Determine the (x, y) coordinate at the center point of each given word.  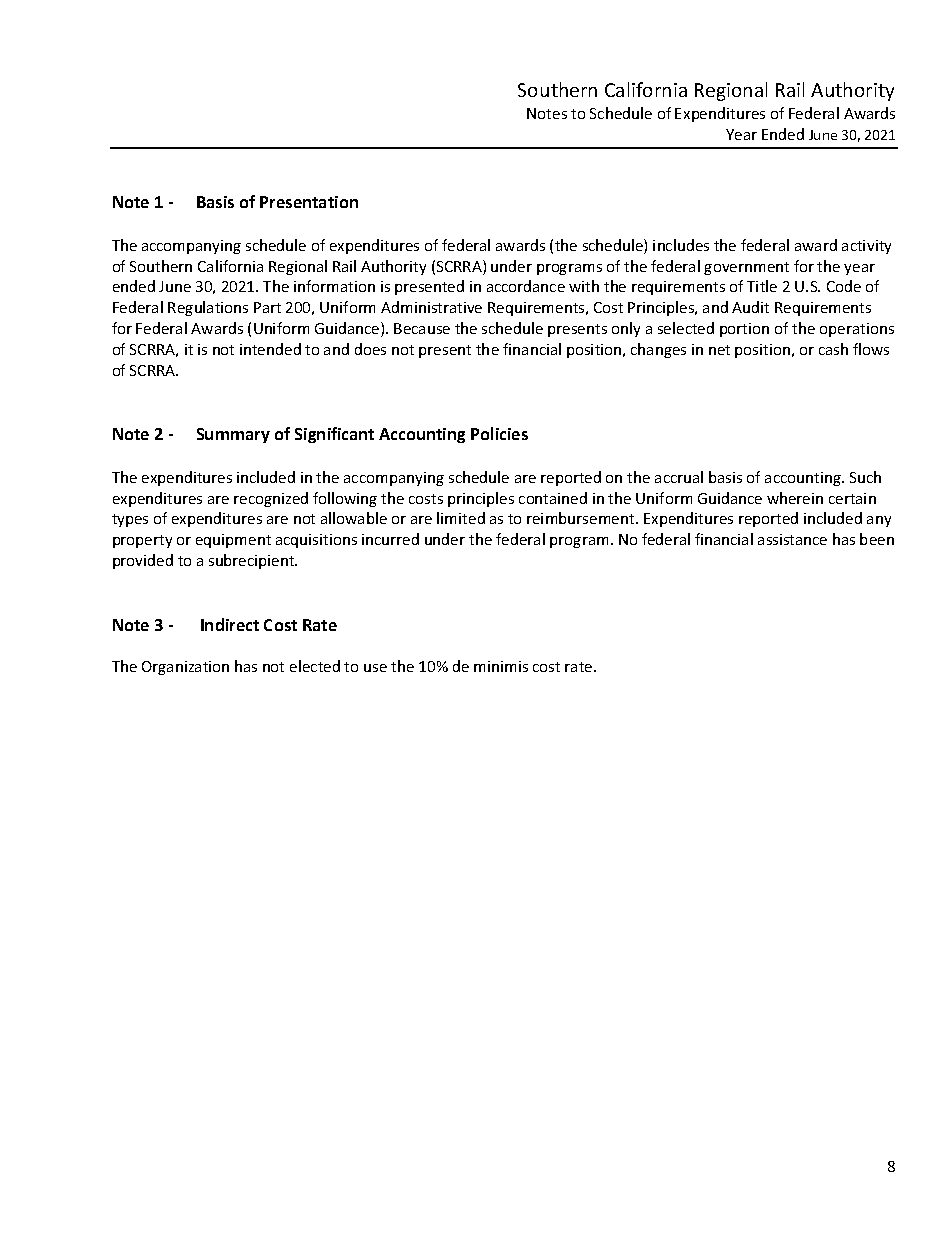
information (334, 286)
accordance (526, 286)
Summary (233, 435)
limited (461, 518)
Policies (499, 433)
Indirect (230, 624)
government (746, 268)
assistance (792, 539)
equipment (233, 541)
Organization (185, 668)
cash (833, 349)
